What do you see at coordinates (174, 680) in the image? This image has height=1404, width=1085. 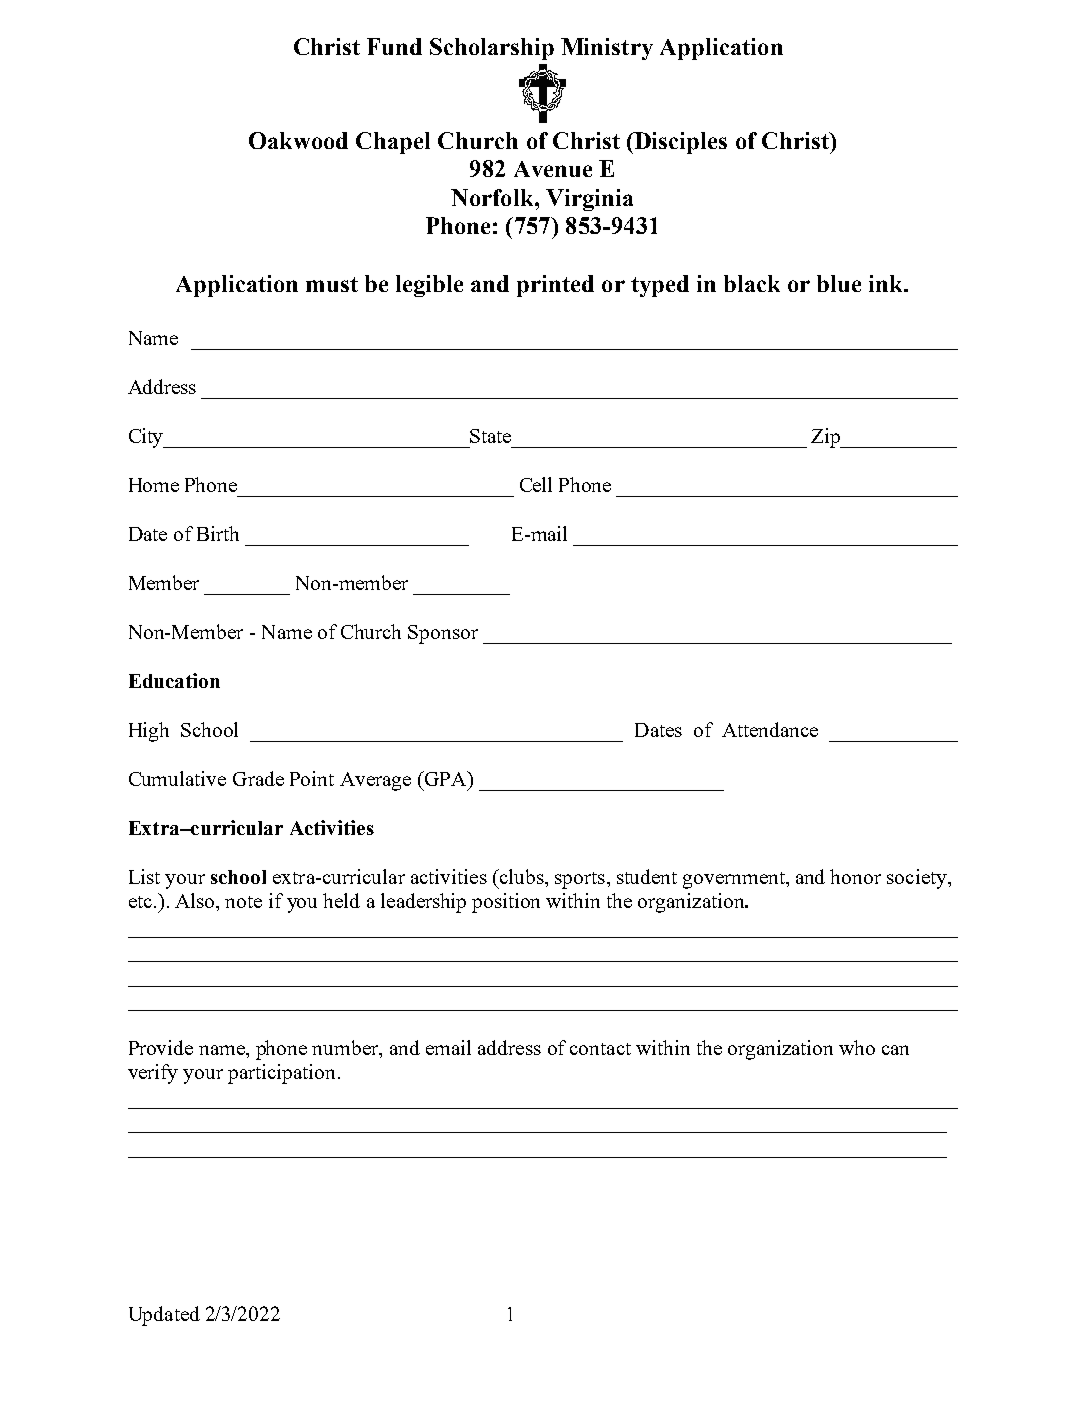 I see `Education` at bounding box center [174, 680].
